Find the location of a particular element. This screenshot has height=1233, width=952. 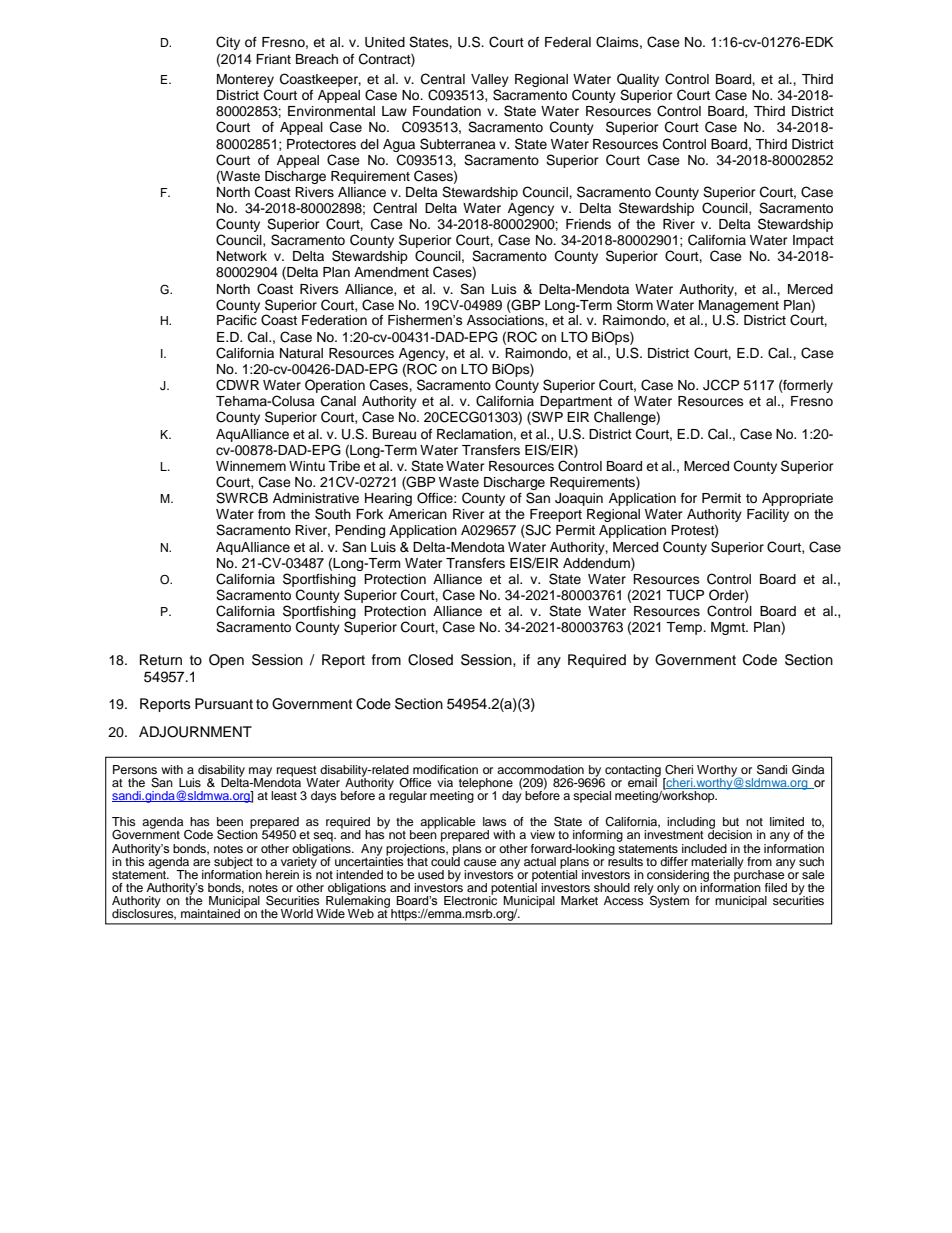

Valley is located at coordinates (490, 82).
